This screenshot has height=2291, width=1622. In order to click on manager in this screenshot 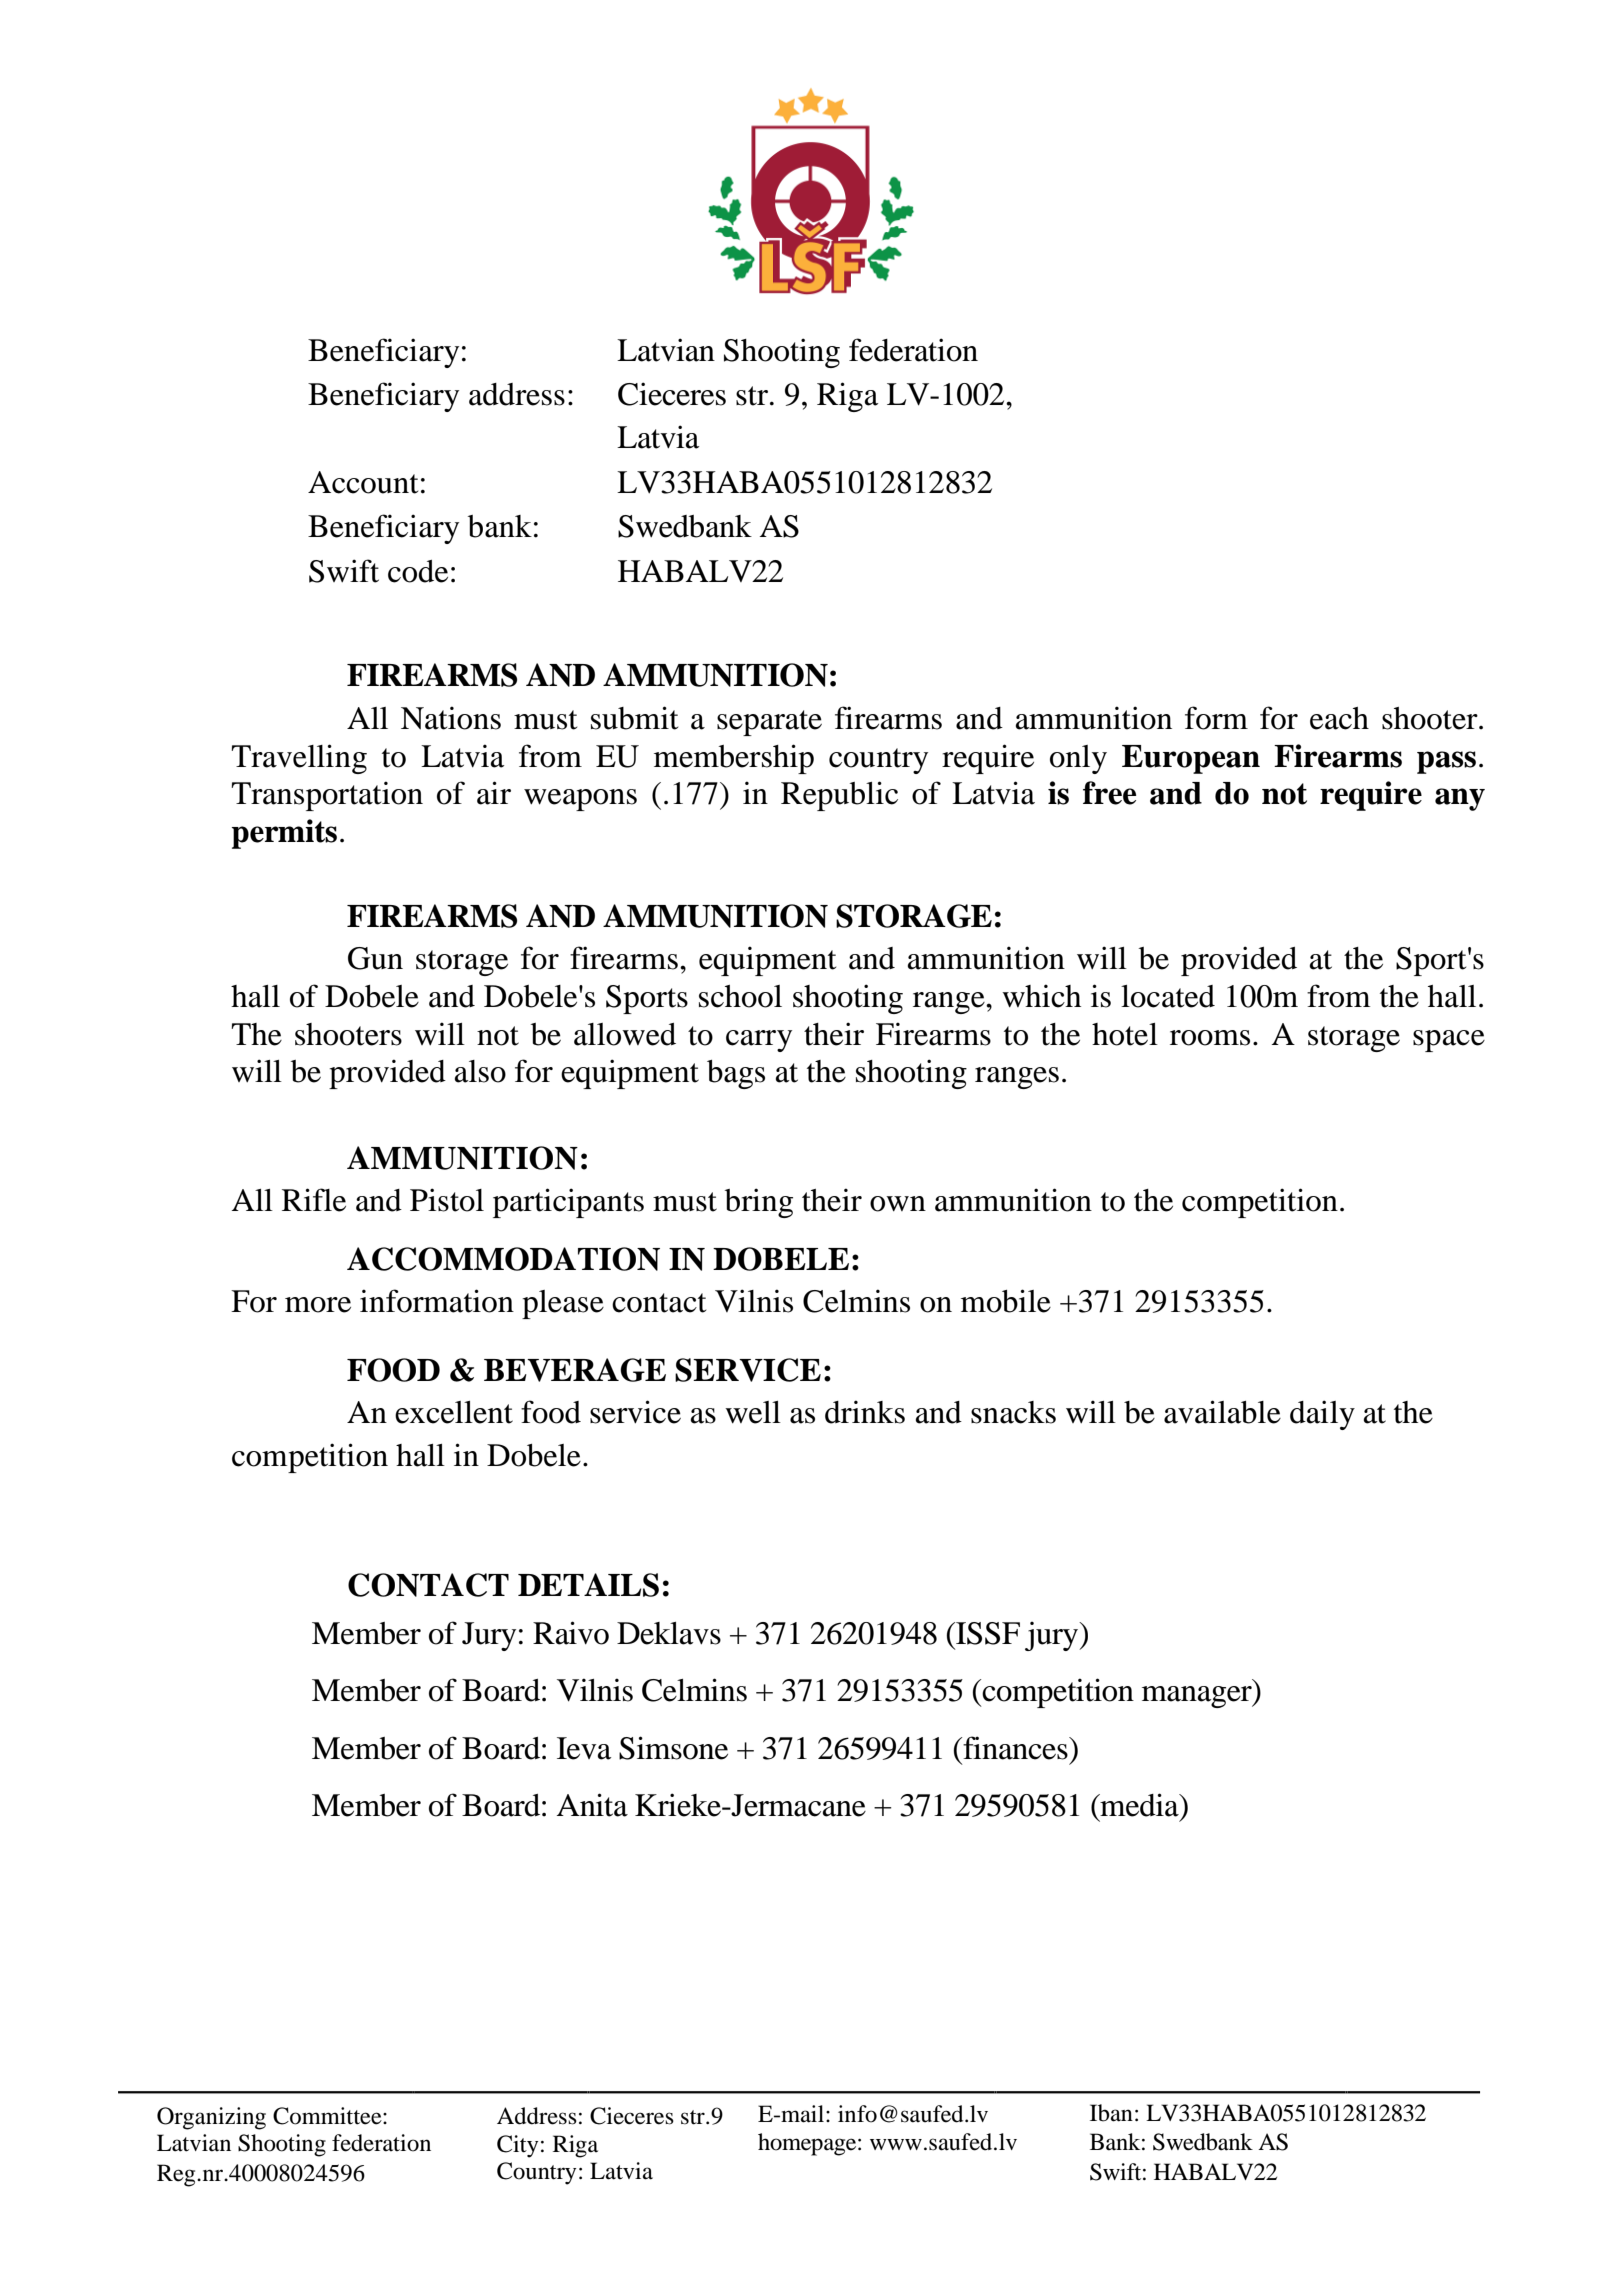, I will do `click(1198, 1697)`.
